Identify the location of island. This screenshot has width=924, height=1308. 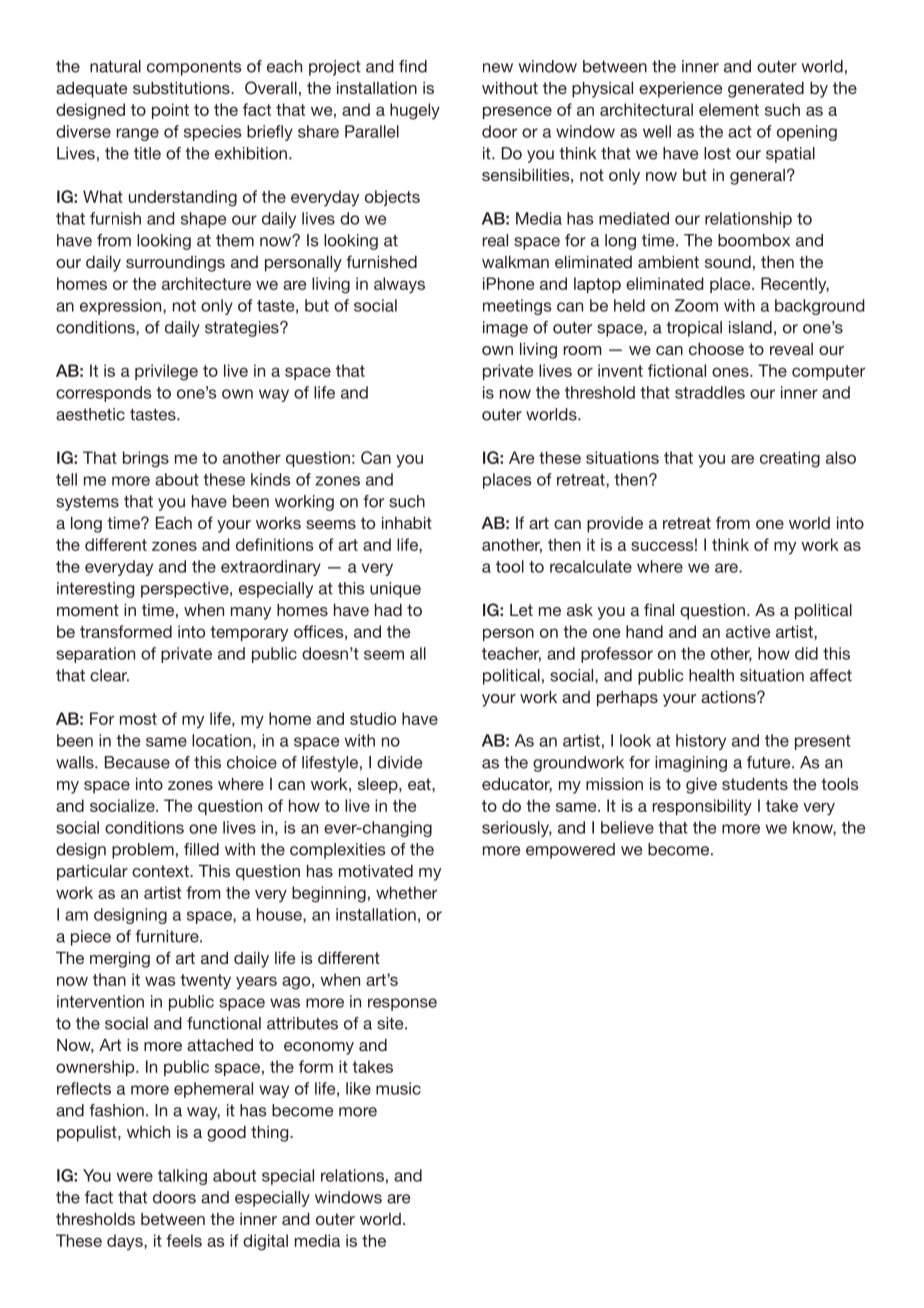
(750, 327).
